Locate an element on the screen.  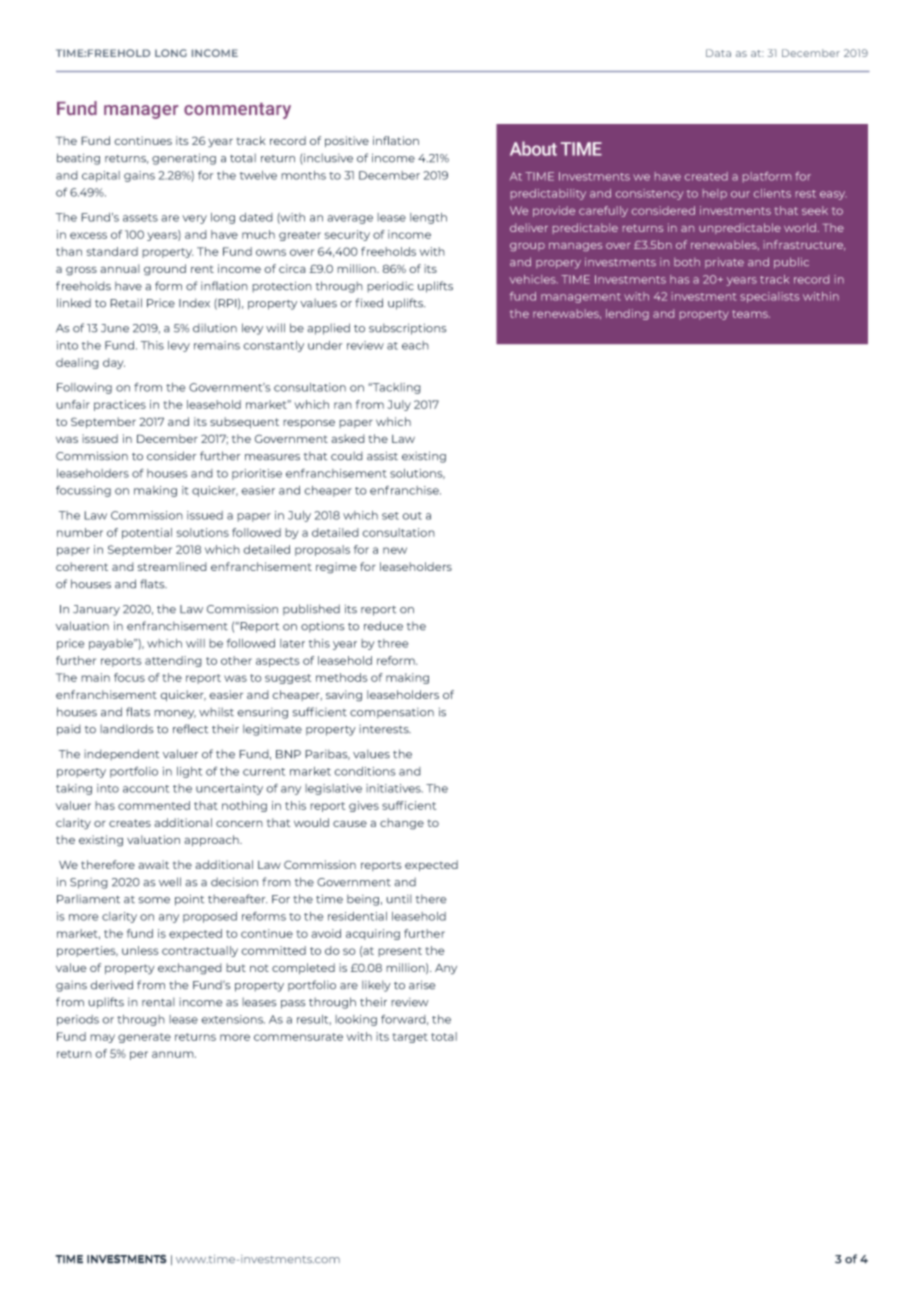
Index is located at coordinates (194, 303).
